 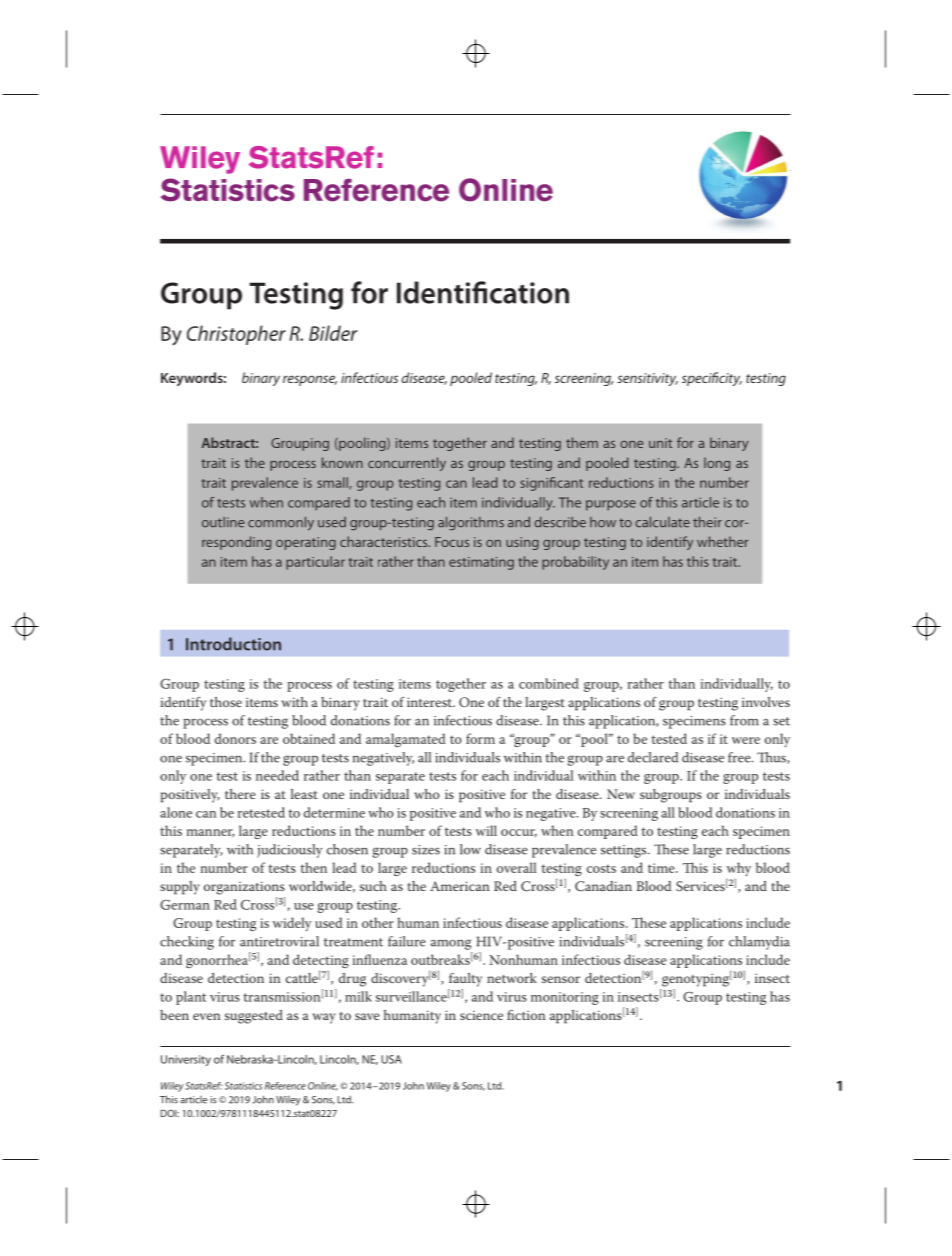 What do you see at coordinates (653, 757) in the screenshot?
I see `declared` at bounding box center [653, 757].
